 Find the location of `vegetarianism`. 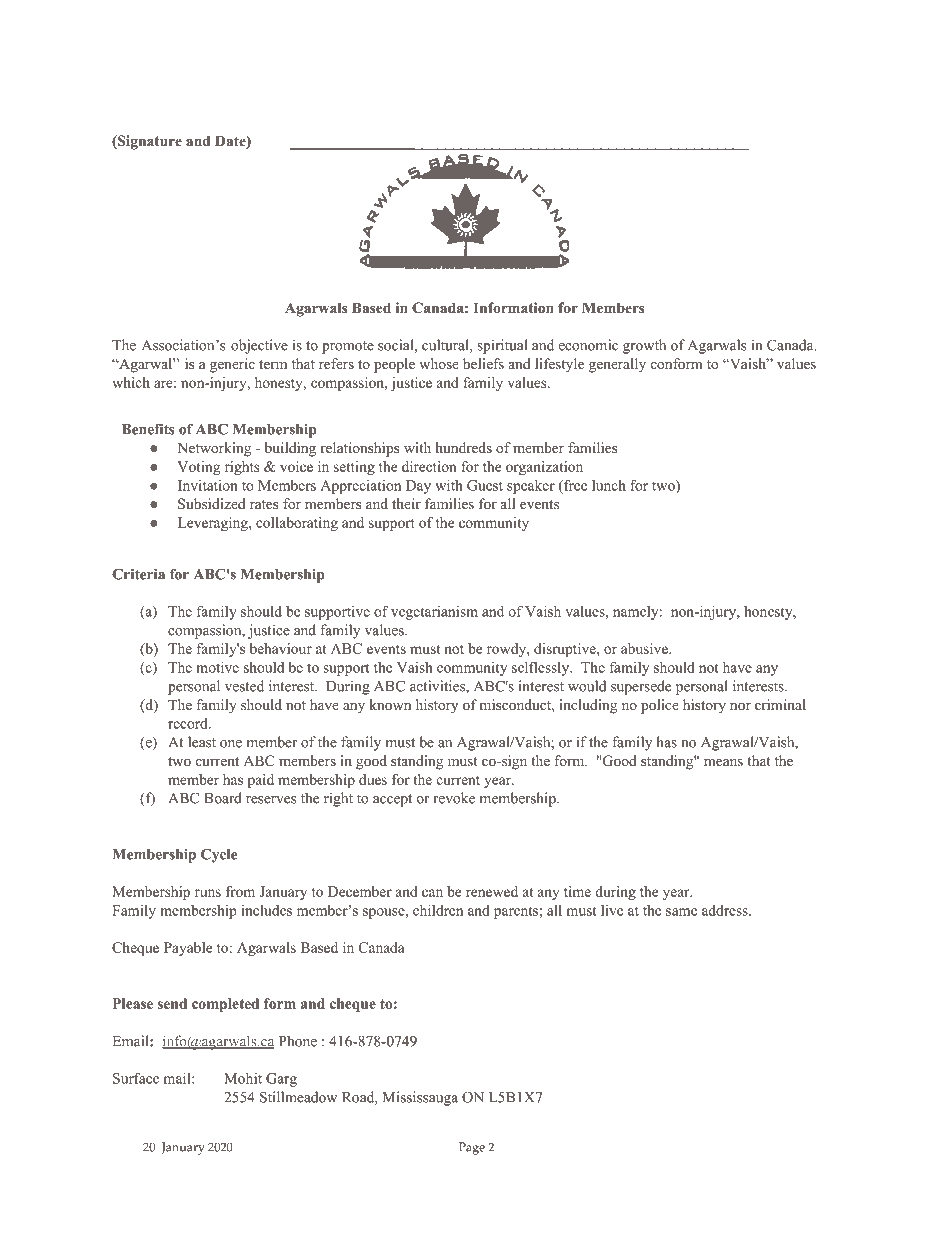

vegetarianism is located at coordinates (434, 613).
